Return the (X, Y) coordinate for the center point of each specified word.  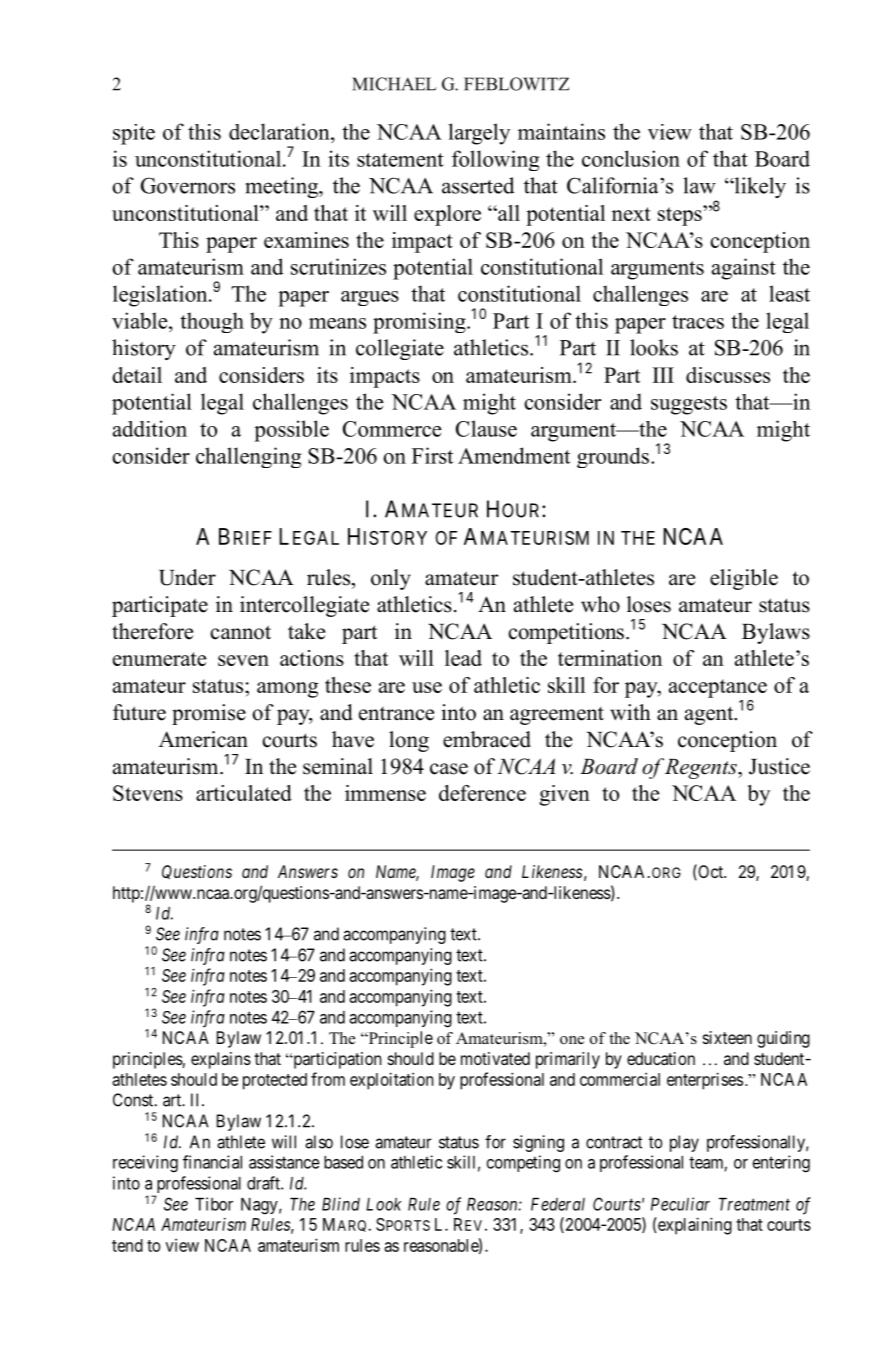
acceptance (718, 688)
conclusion (631, 158)
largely (479, 134)
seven (243, 660)
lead (463, 658)
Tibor (214, 1204)
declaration (280, 131)
